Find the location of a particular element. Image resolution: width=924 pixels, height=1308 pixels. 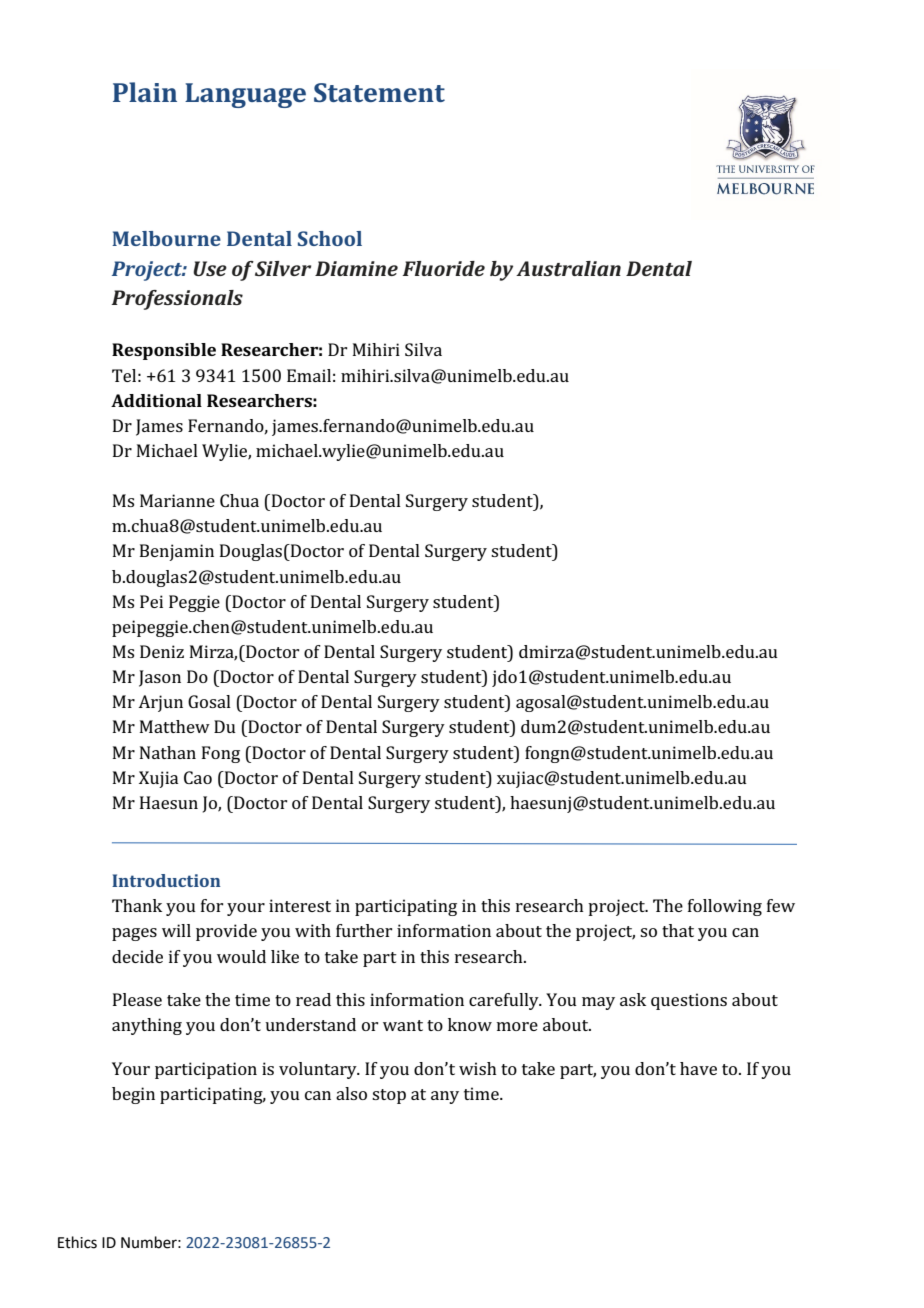

Additional is located at coordinates (156, 400).
